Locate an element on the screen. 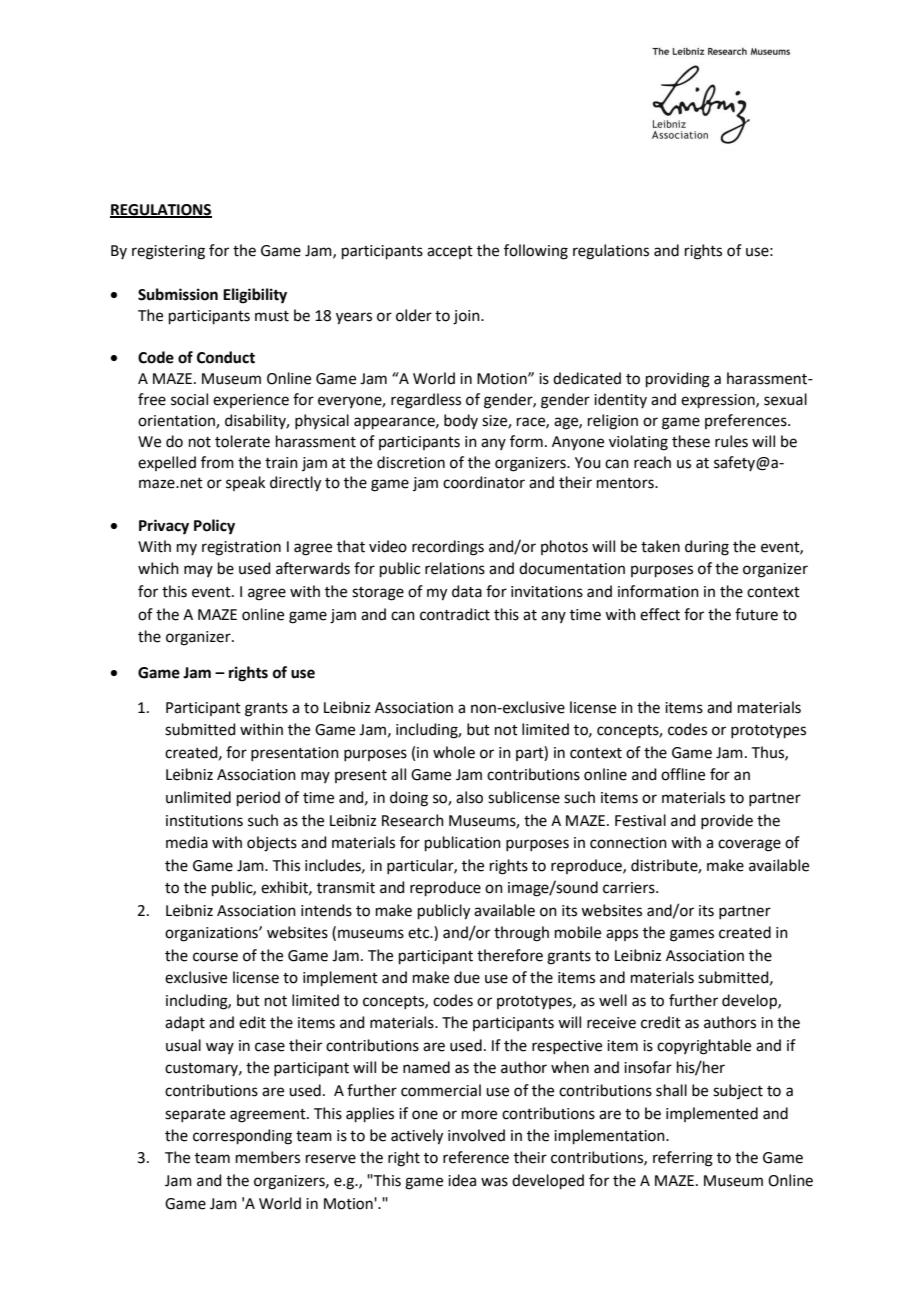 The width and height of the screenshot is (924, 1309). accept is located at coordinates (450, 252).
